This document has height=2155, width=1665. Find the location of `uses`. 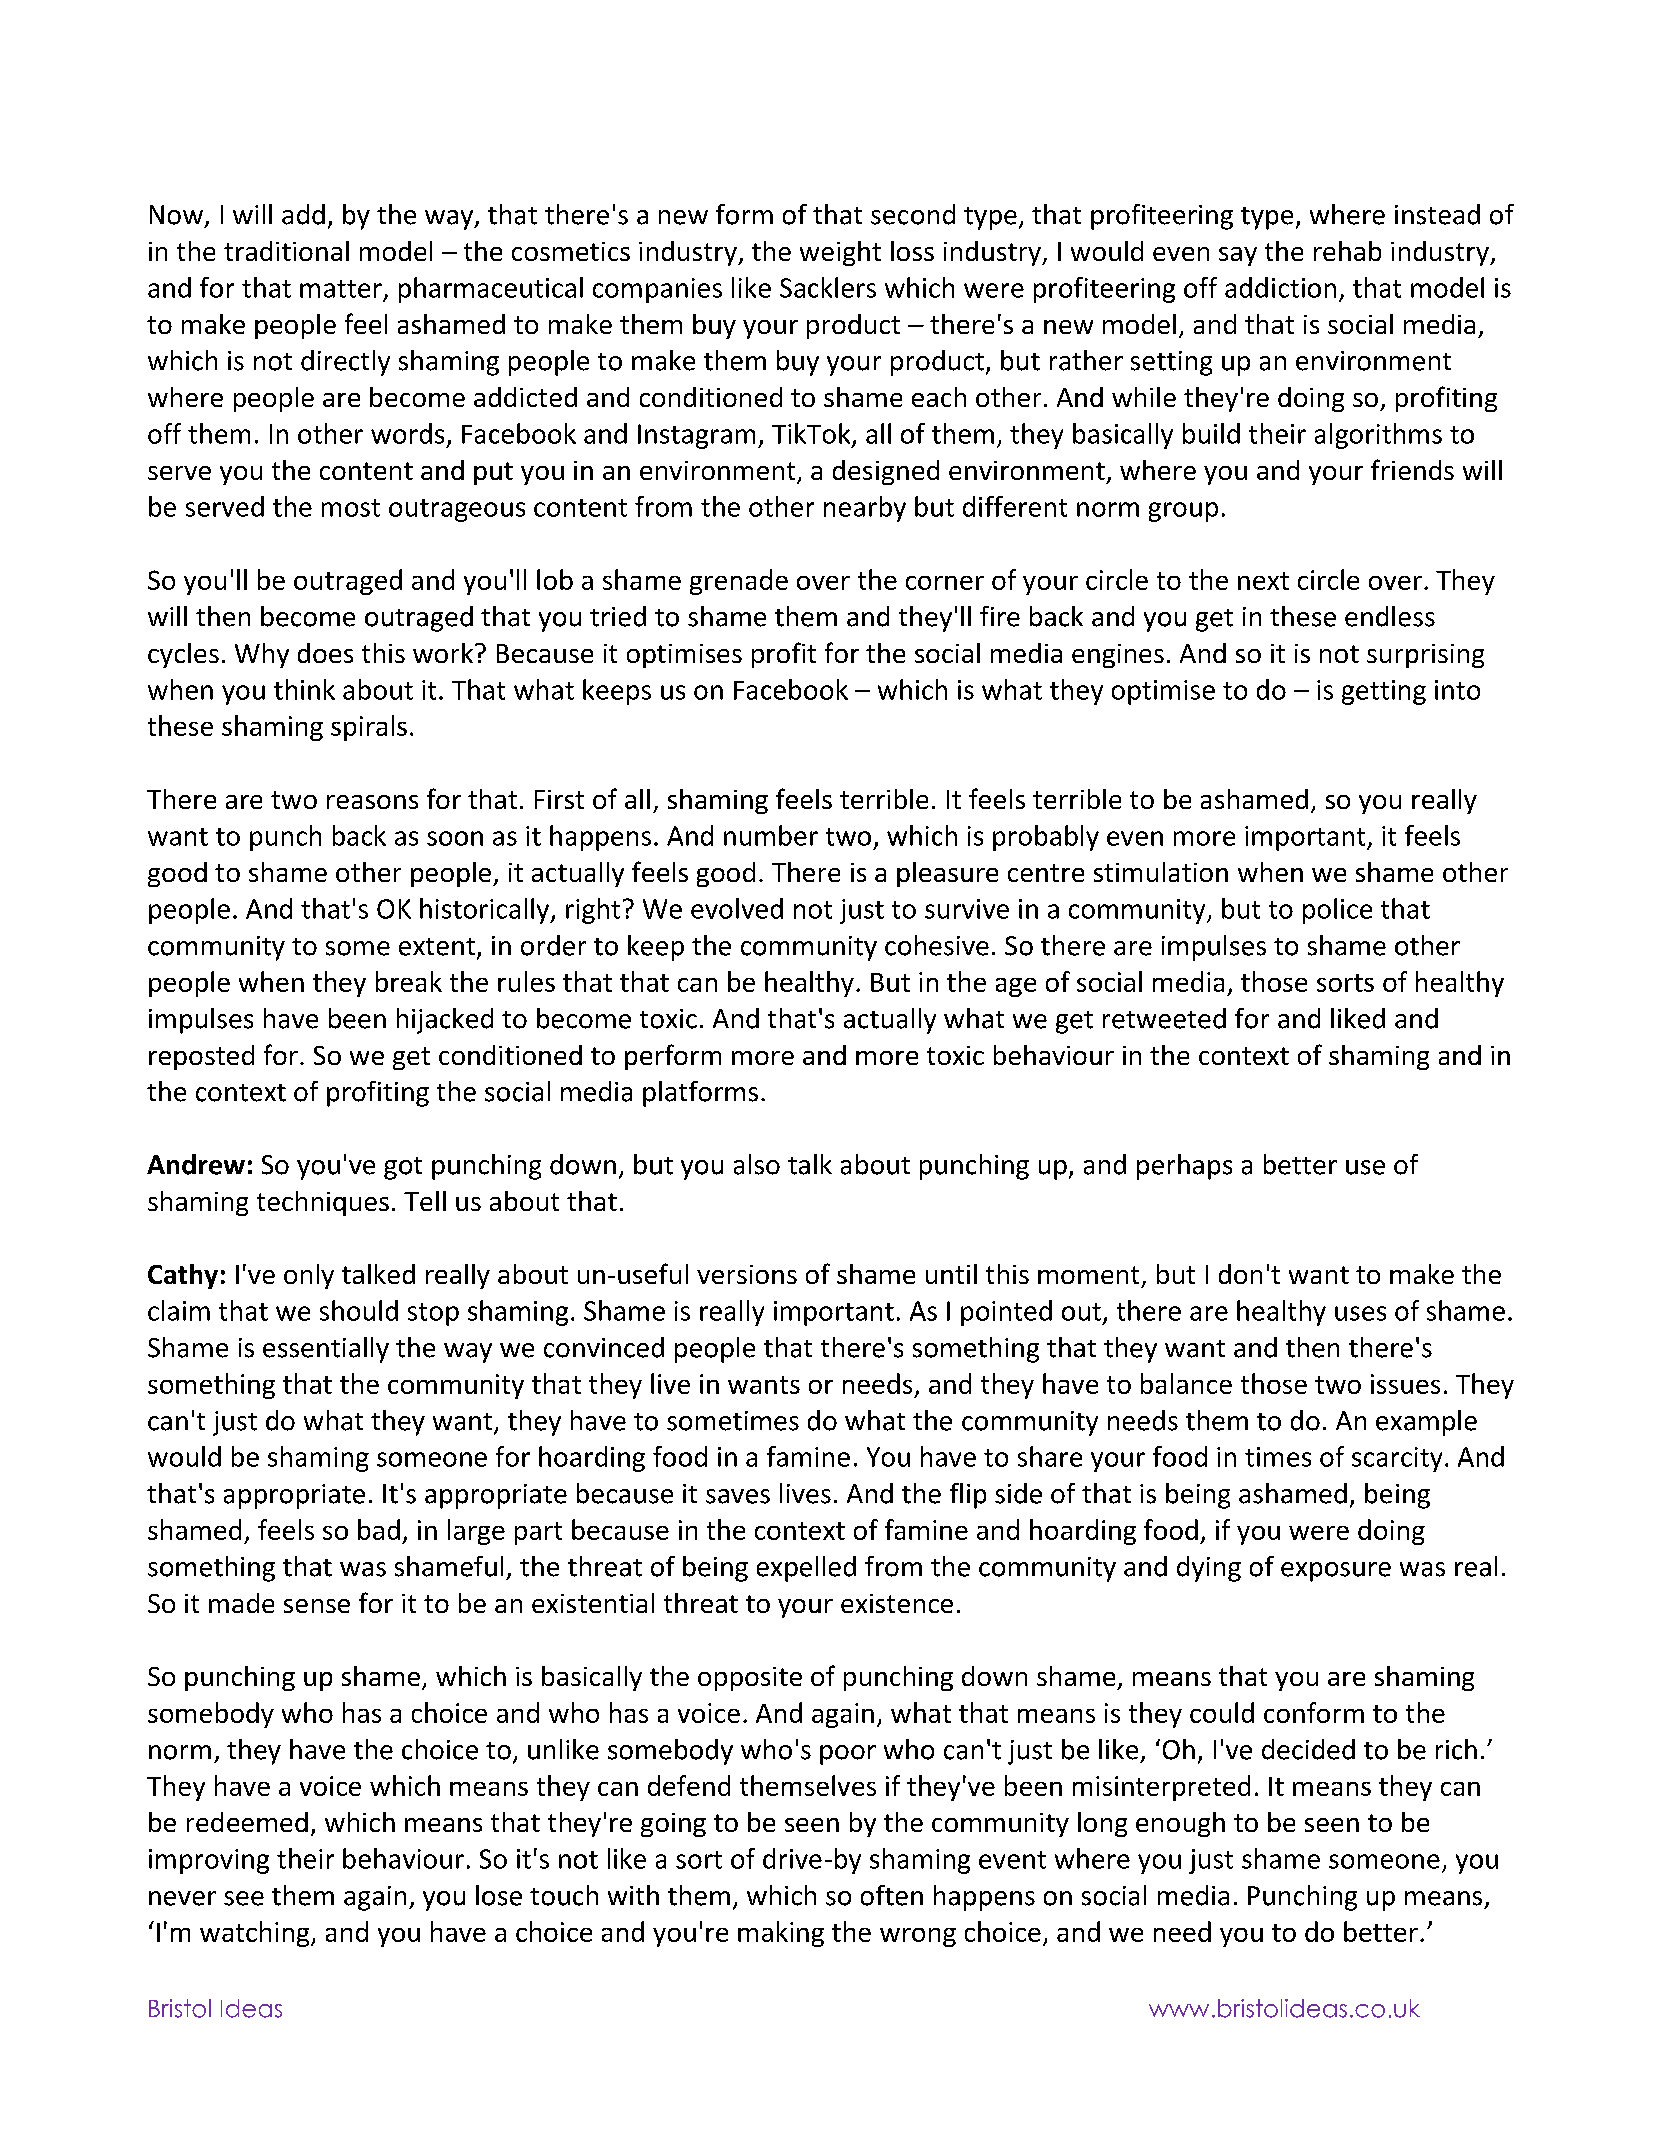

uses is located at coordinates (1360, 1313).
